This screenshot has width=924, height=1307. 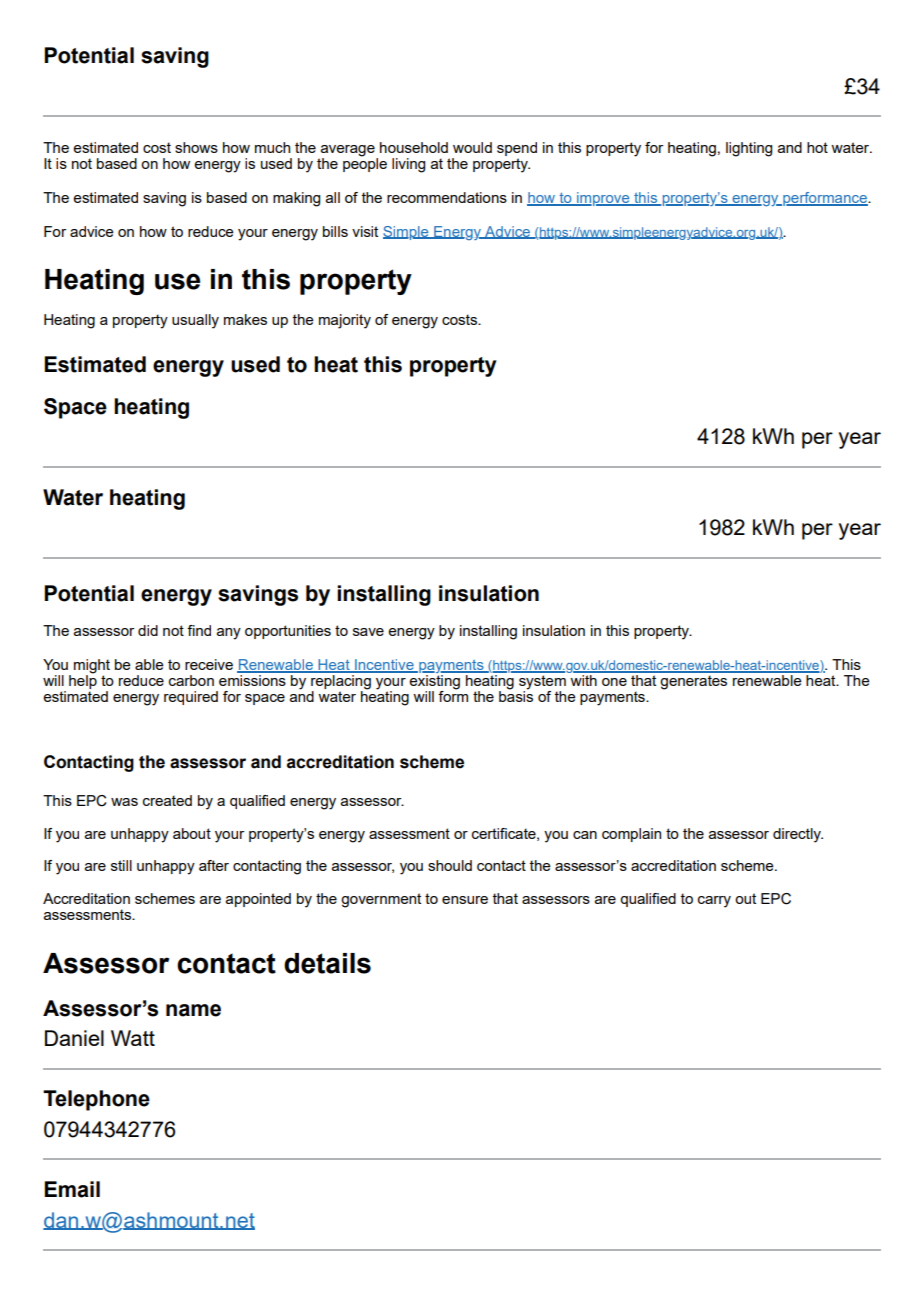 What do you see at coordinates (450, 865) in the screenshot?
I see `should` at bounding box center [450, 865].
